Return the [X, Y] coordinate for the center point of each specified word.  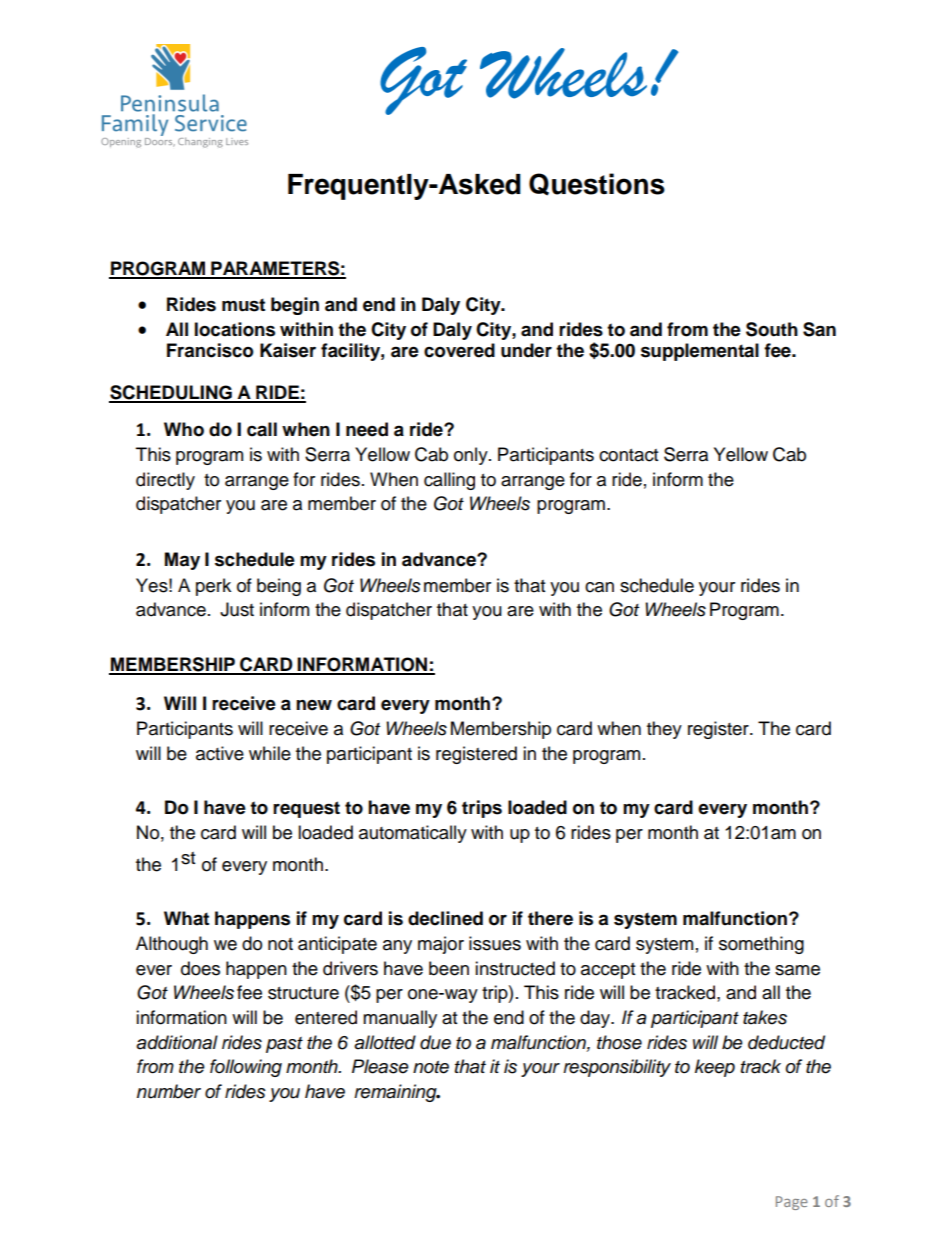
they [664, 730]
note [431, 1067]
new [314, 705]
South [772, 329]
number [169, 1091]
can [599, 587]
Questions [597, 184]
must [243, 305]
